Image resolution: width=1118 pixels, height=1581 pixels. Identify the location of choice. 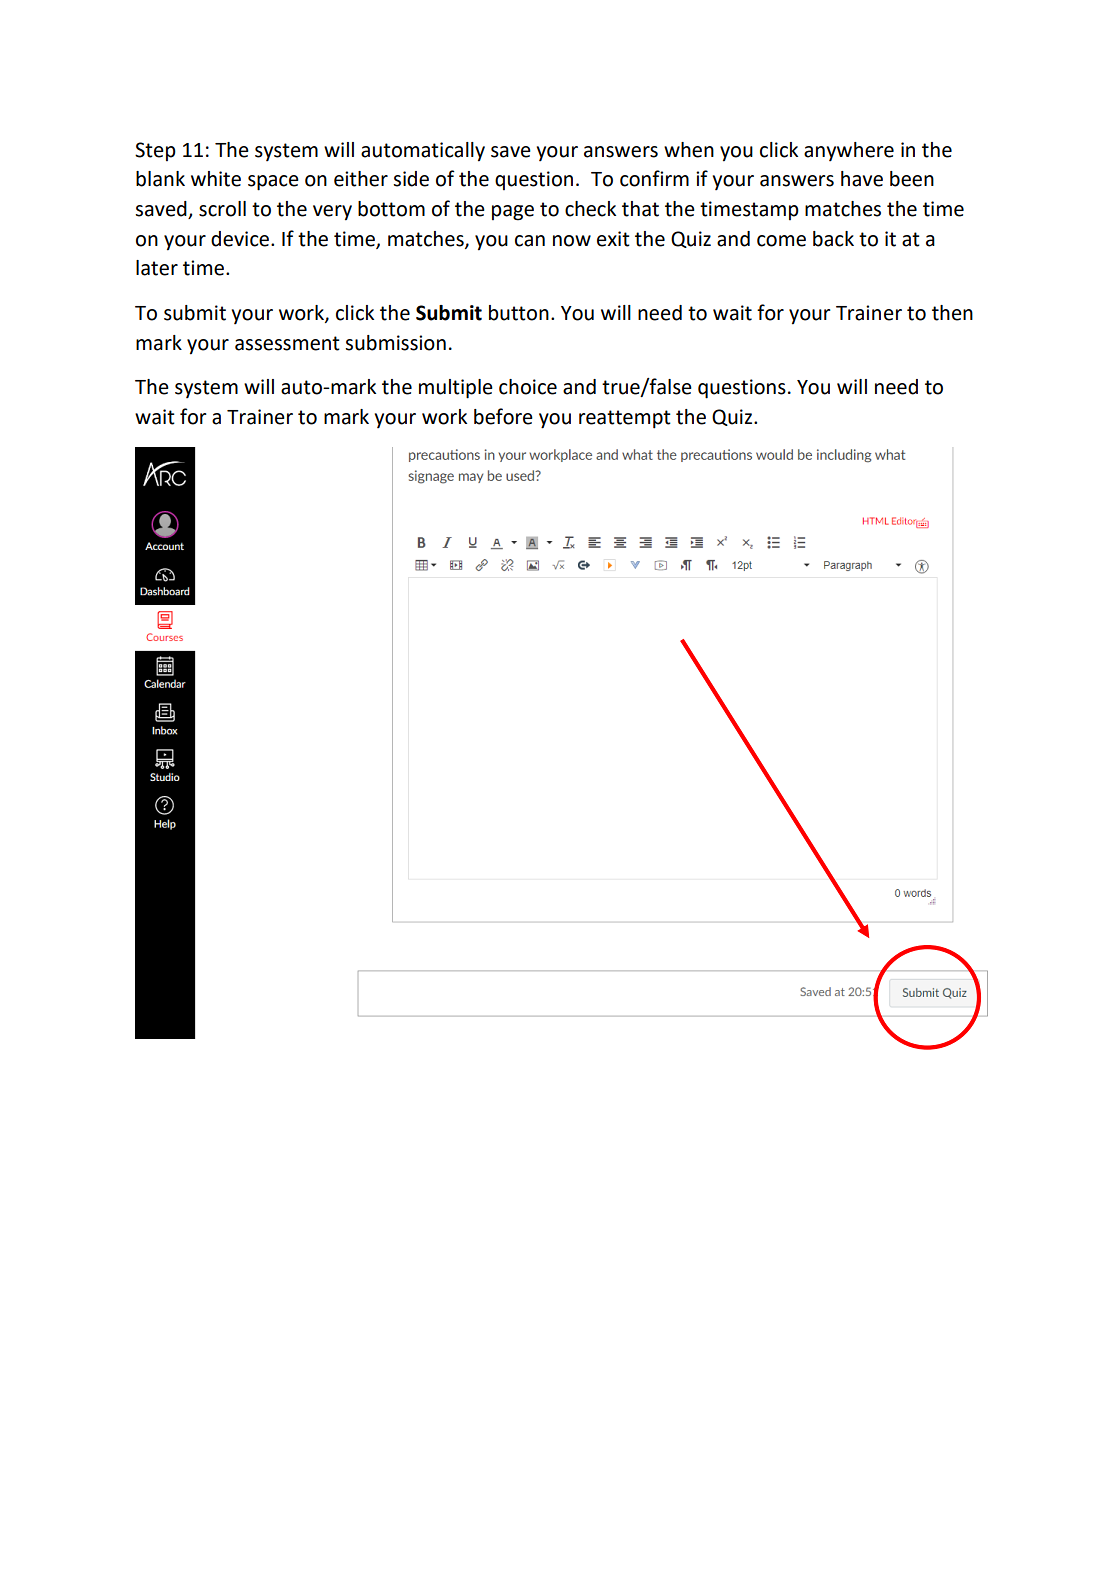
(528, 387).
